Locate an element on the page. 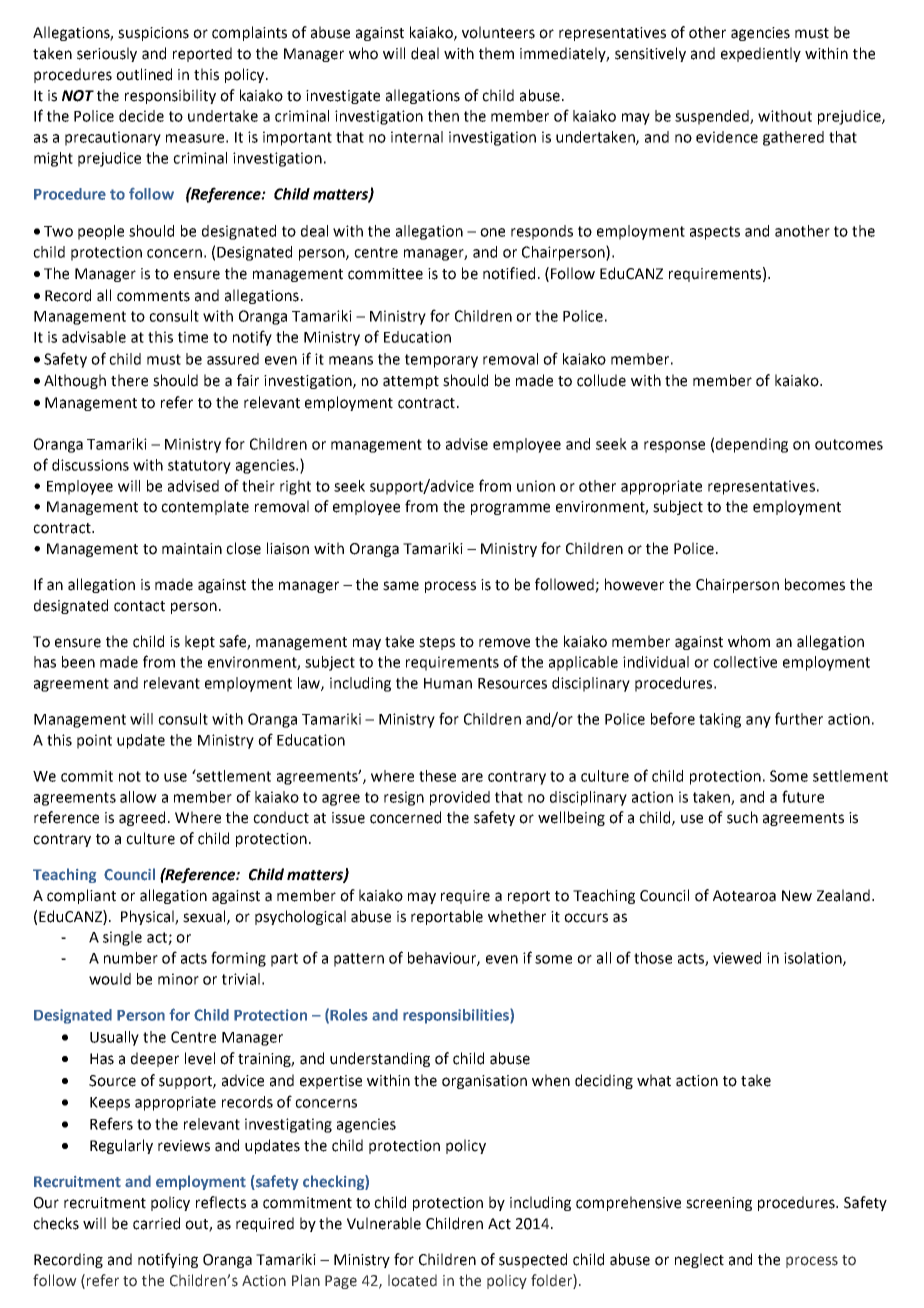 The image size is (924, 1308). viewed is located at coordinates (737, 958).
